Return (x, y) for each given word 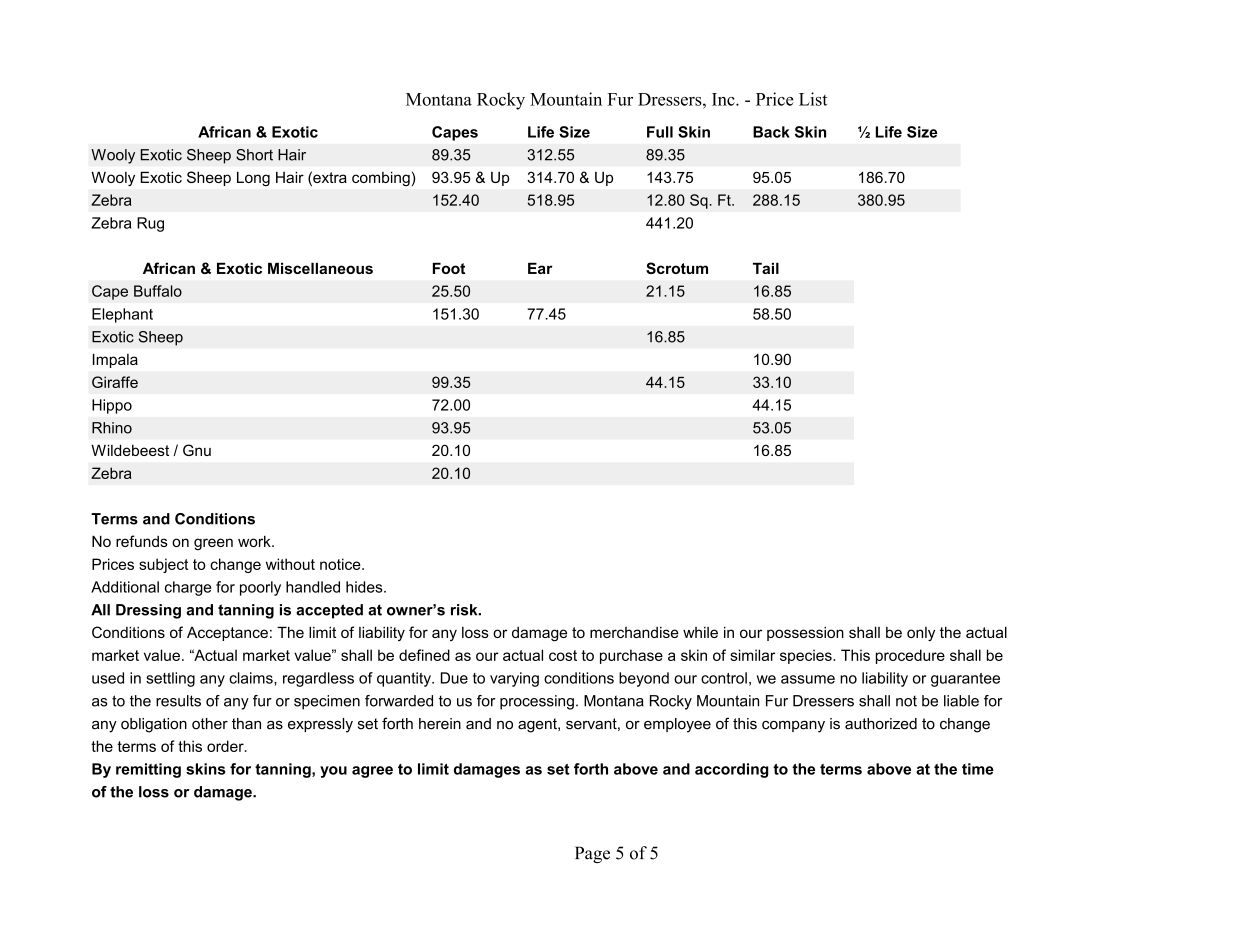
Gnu (197, 450)
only (921, 634)
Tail (766, 268)
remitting (148, 770)
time (978, 769)
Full (660, 132)
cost (563, 655)
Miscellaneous (320, 268)
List (813, 99)
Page (592, 854)
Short (254, 155)
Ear (540, 268)
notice (341, 564)
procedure (910, 656)
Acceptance (227, 634)
